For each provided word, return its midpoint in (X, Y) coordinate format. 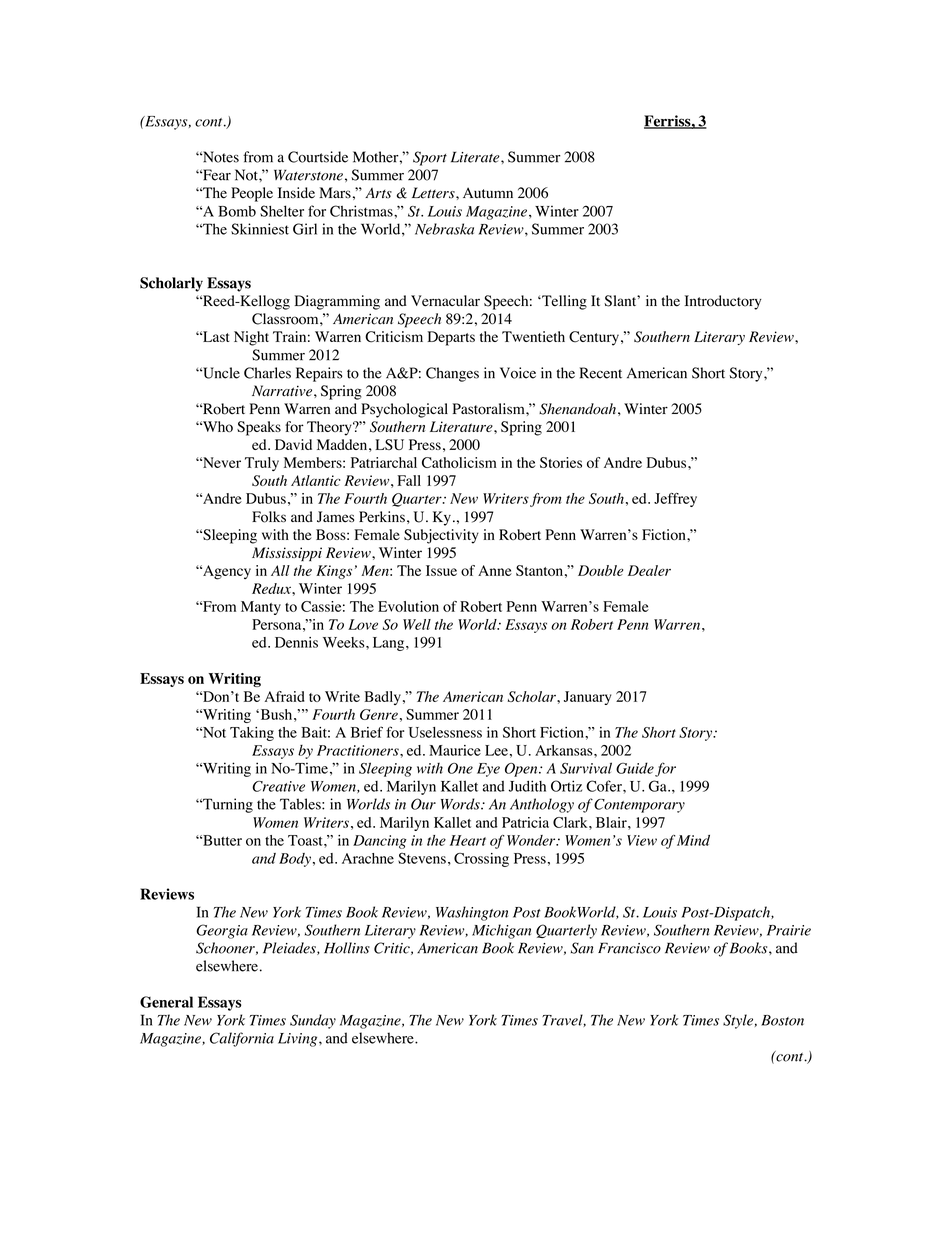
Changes (452, 374)
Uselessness (445, 732)
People (252, 194)
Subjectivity (441, 536)
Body (295, 860)
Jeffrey (675, 500)
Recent (601, 373)
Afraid (284, 696)
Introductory (723, 302)
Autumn (488, 192)
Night (251, 338)
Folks (269, 517)
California (242, 1039)
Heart (468, 840)
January (587, 698)
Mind (692, 840)
